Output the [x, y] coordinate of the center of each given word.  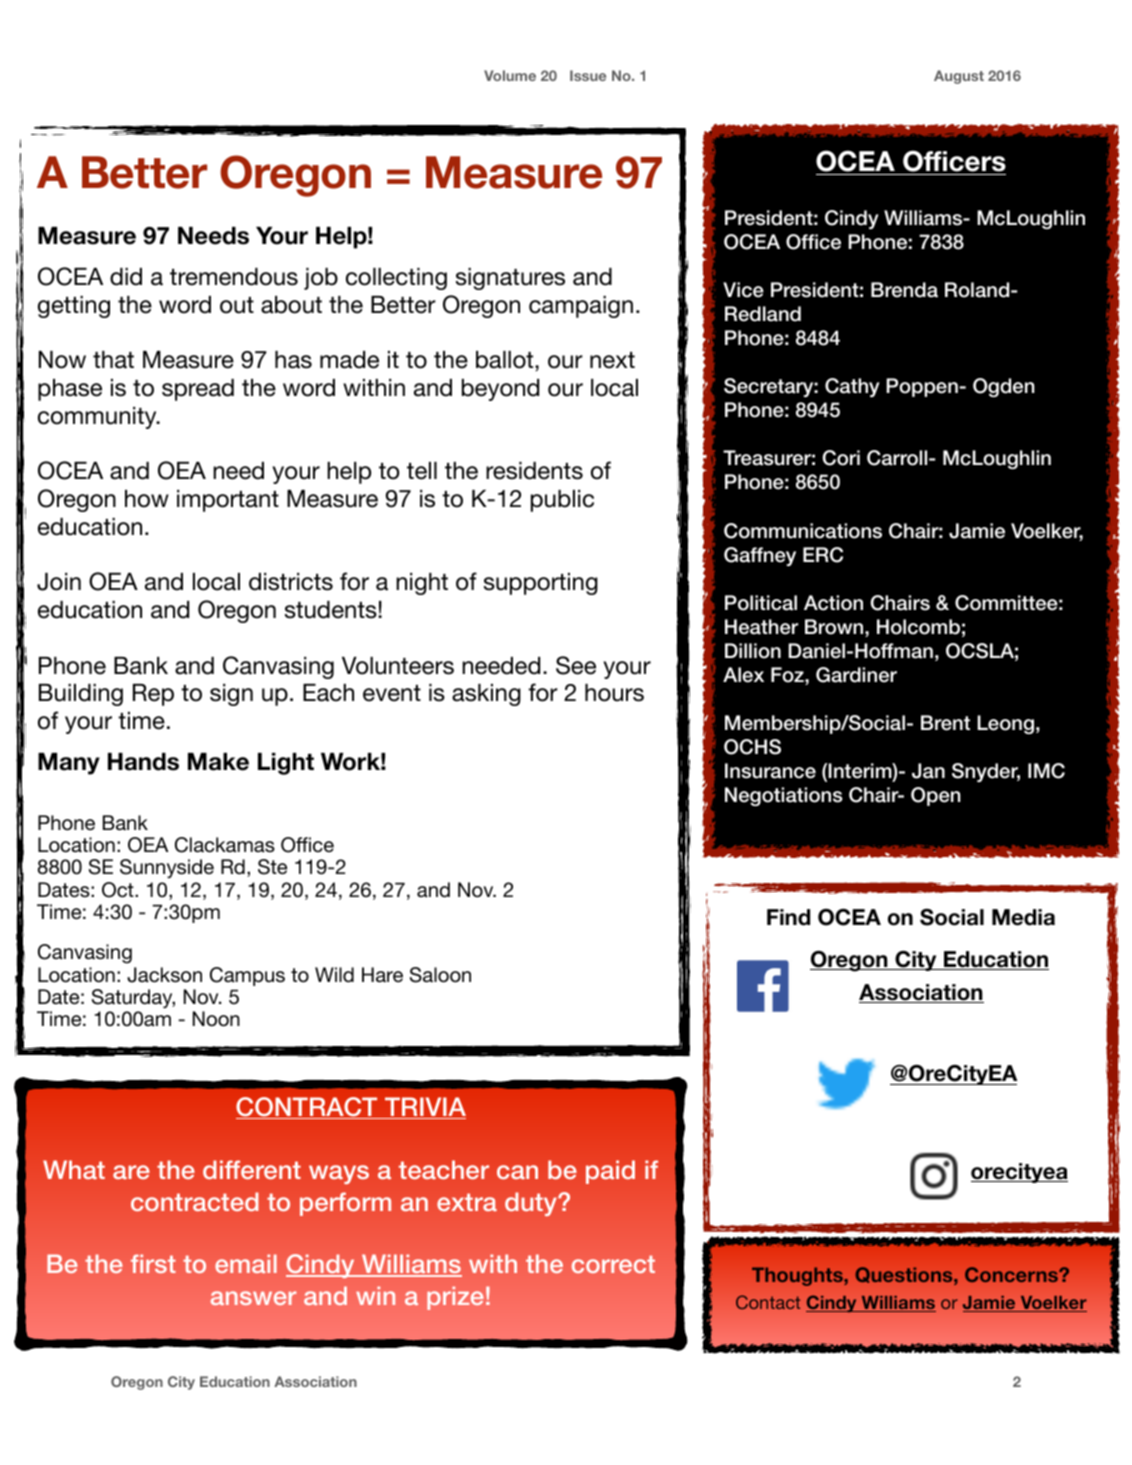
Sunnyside [167, 868]
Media [1023, 917]
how [147, 499]
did [126, 277]
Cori [841, 458]
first [153, 1263]
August [959, 77]
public [562, 501]
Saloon [440, 975]
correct [613, 1264]
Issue [588, 75]
